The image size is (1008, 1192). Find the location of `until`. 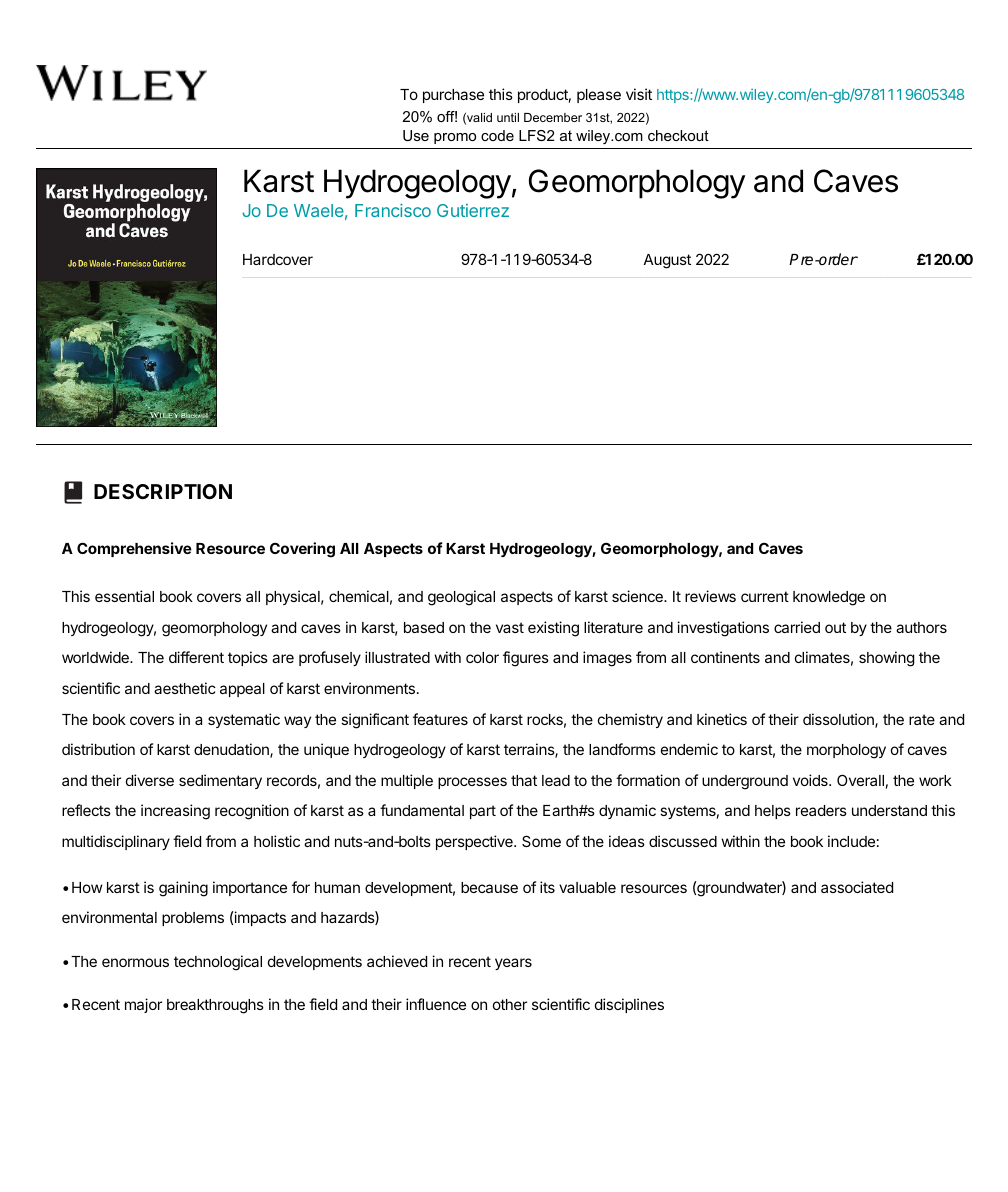

until is located at coordinates (508, 117).
